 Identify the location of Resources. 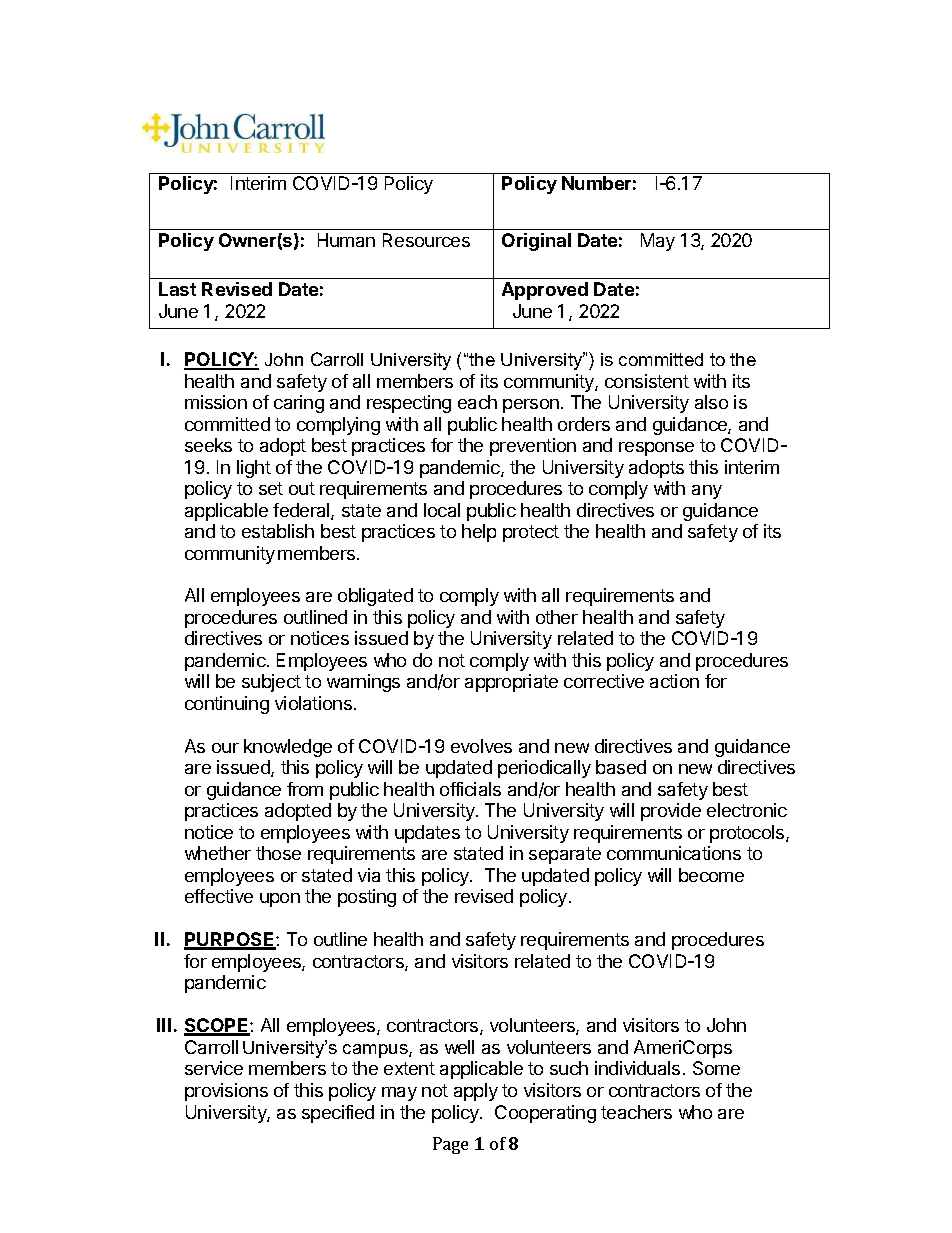
(426, 240).
